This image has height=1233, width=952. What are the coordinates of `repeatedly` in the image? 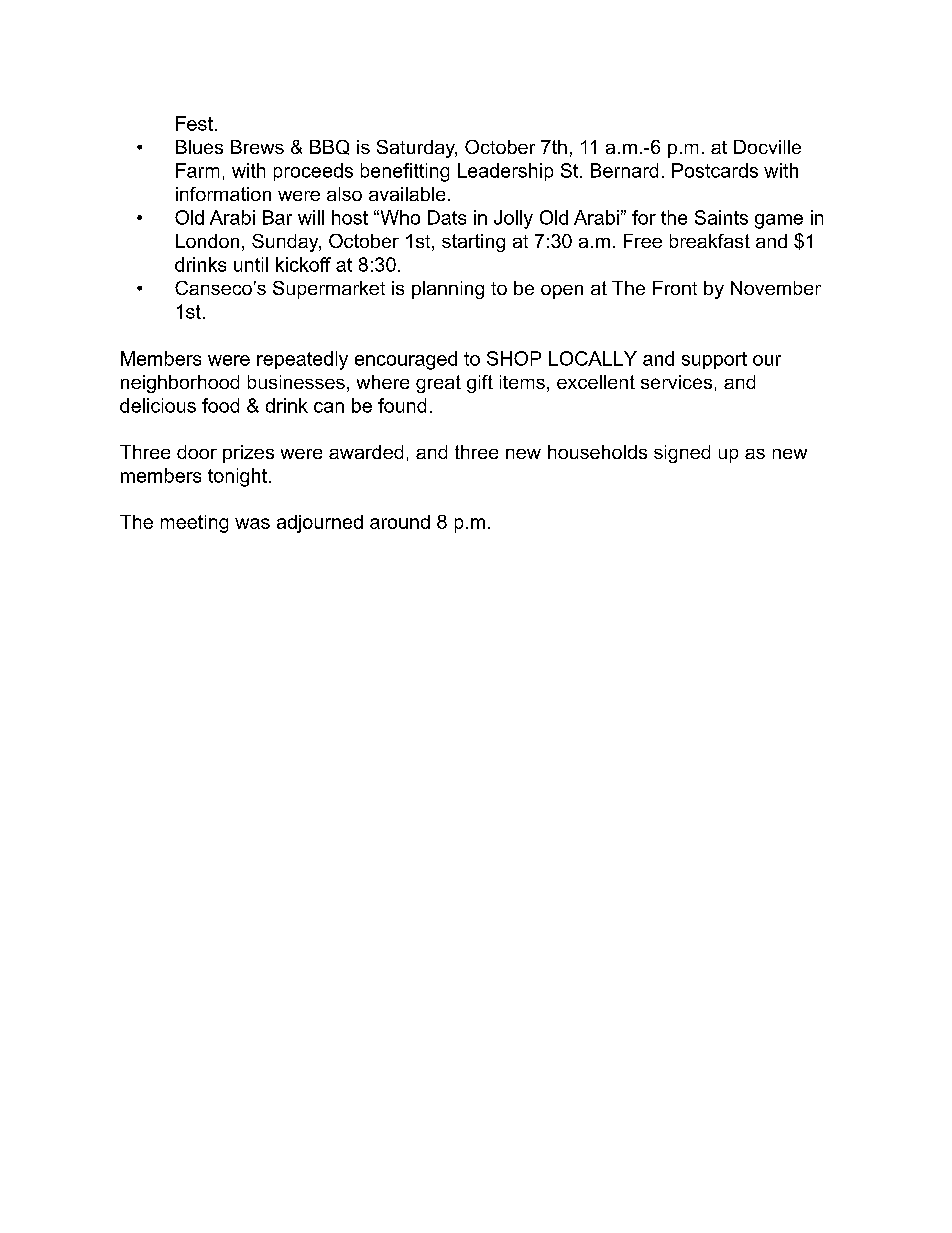 It's located at (302, 360).
